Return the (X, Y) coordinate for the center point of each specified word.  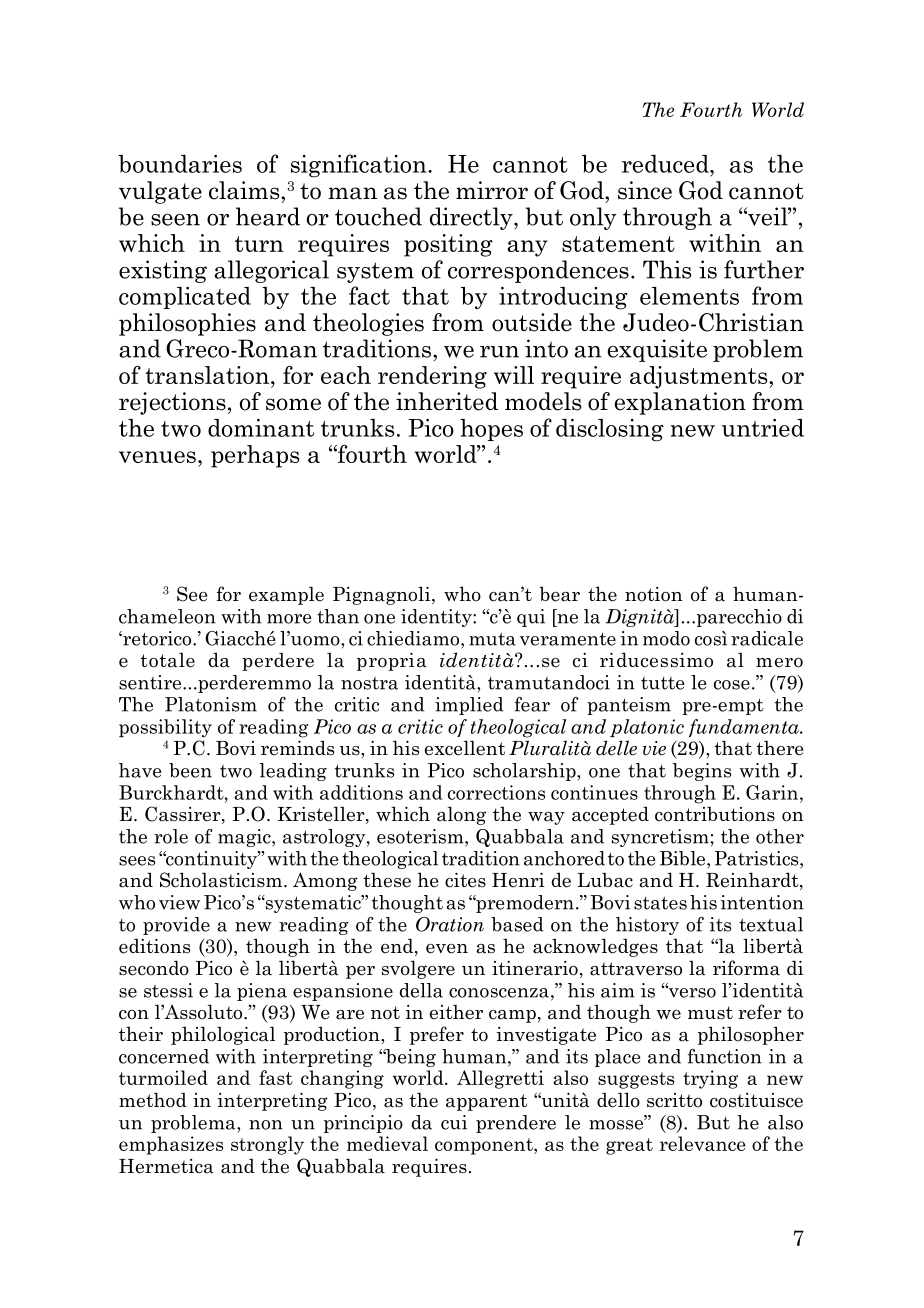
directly (472, 218)
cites (465, 880)
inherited (447, 401)
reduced (666, 164)
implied (469, 706)
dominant (261, 428)
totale (168, 660)
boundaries (180, 164)
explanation (680, 403)
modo (666, 638)
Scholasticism (221, 880)
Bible (684, 858)
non (266, 1125)
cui (454, 1122)
